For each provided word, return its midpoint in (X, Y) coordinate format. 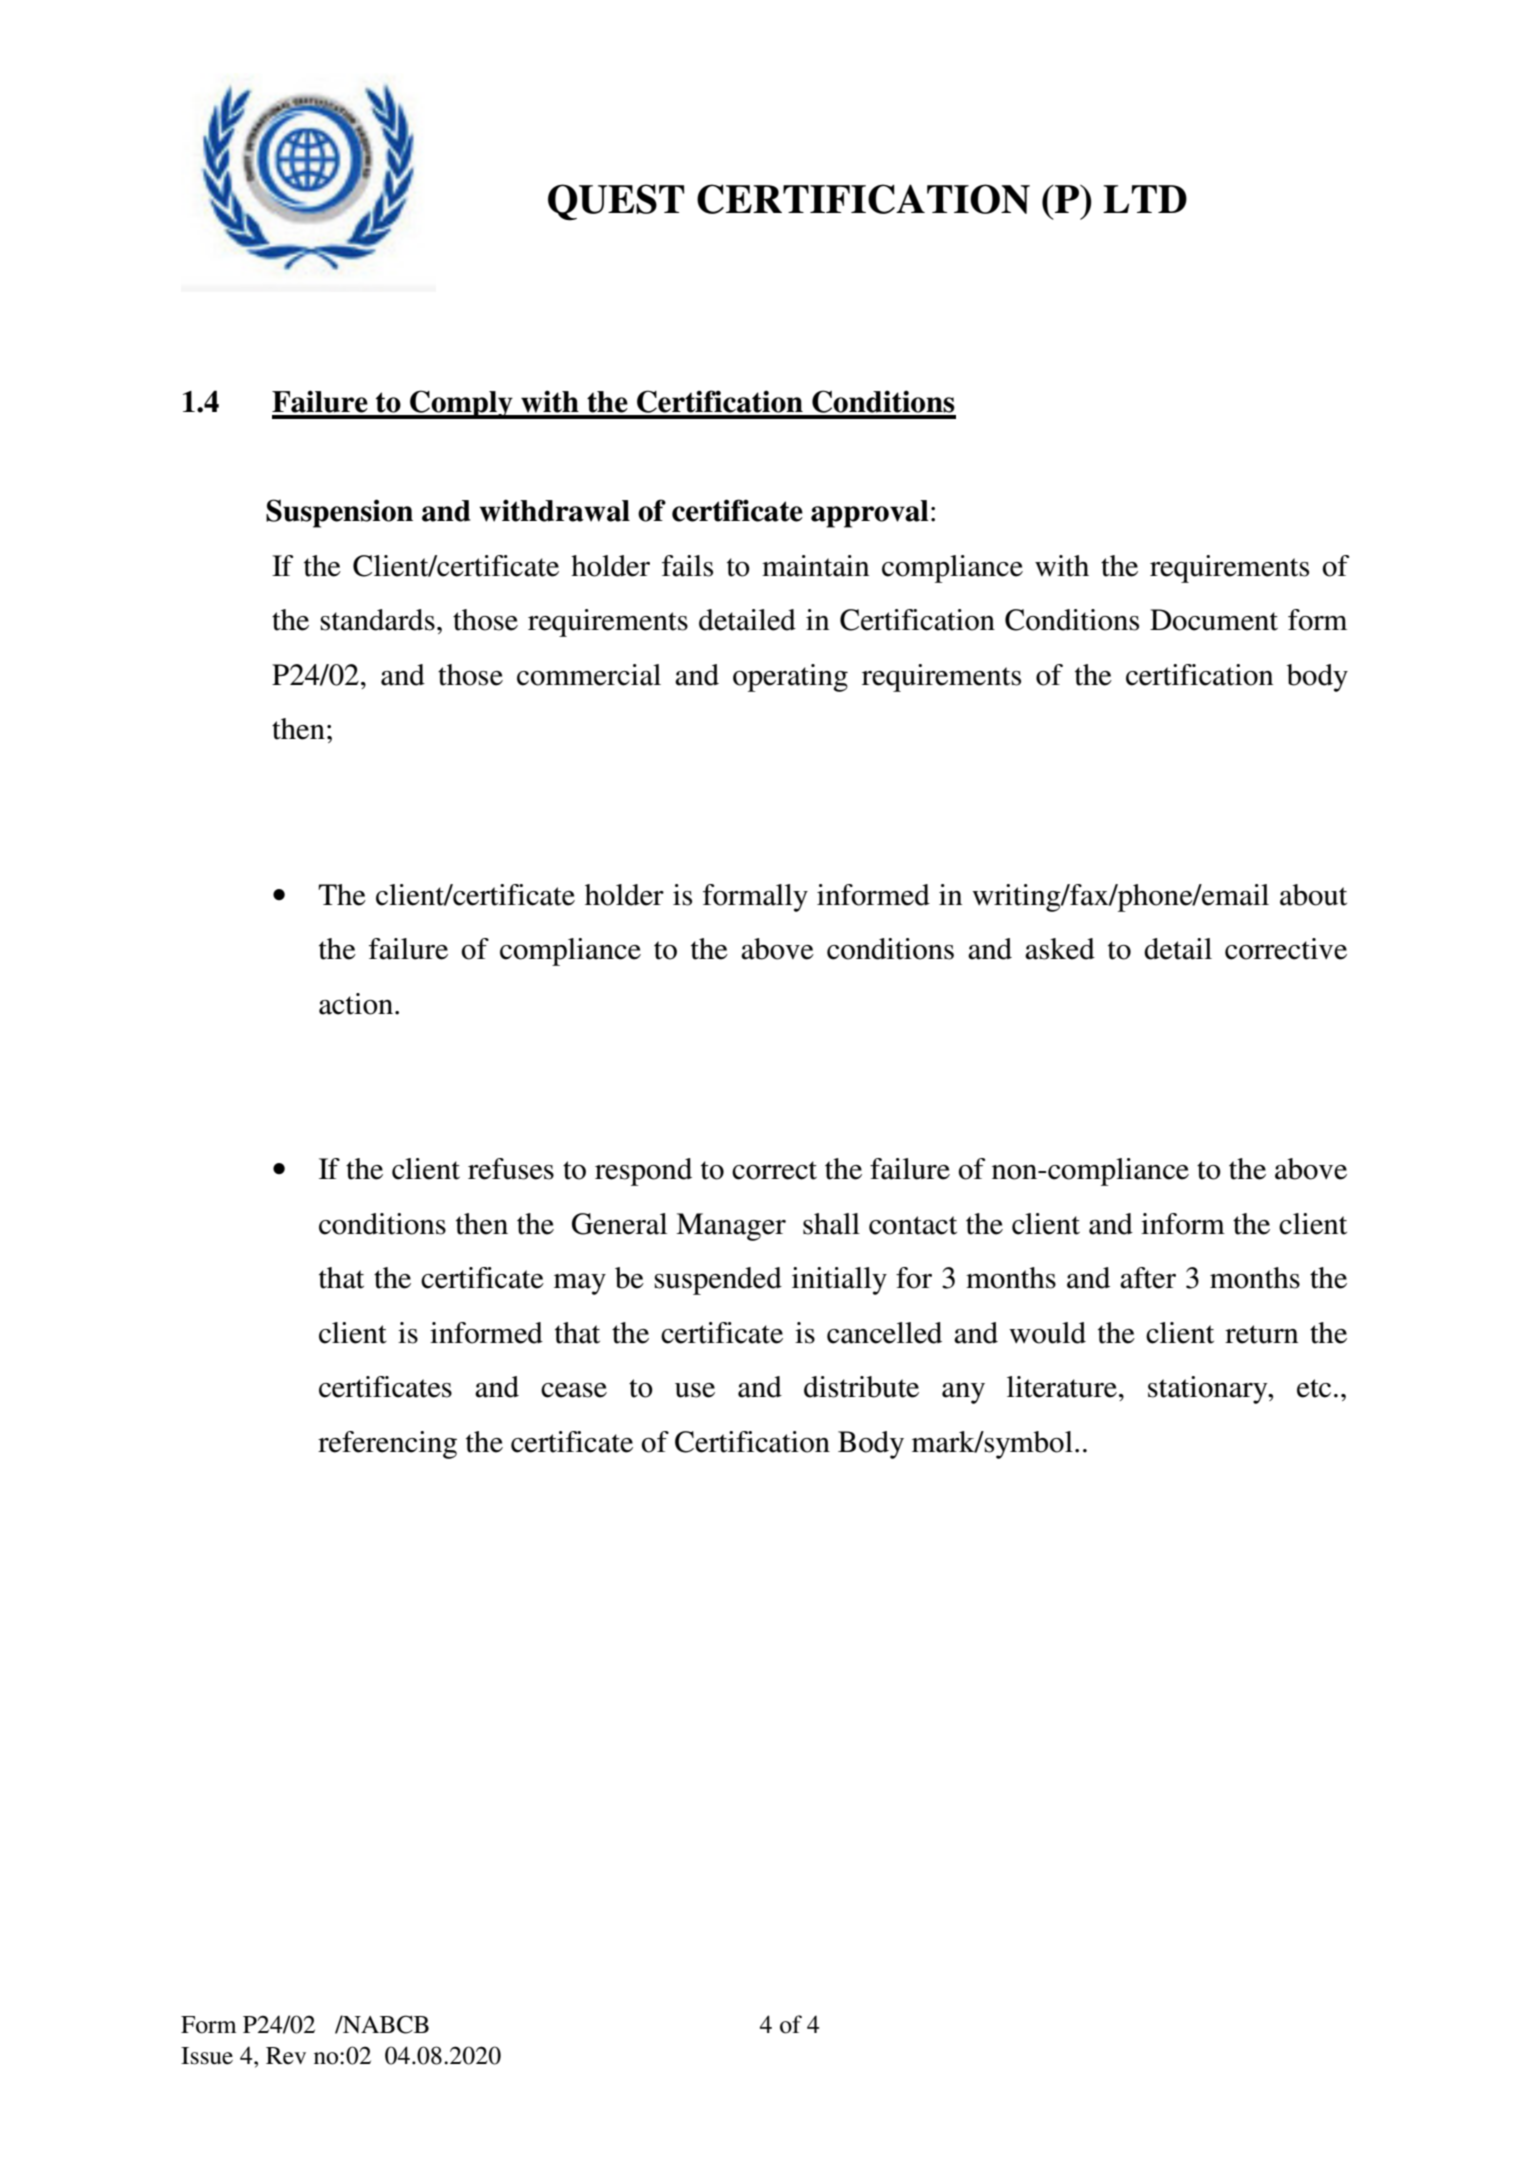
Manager (731, 1227)
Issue (207, 2056)
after (1148, 1278)
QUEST (616, 202)
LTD (1145, 199)
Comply (461, 404)
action (357, 1004)
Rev (286, 2056)
